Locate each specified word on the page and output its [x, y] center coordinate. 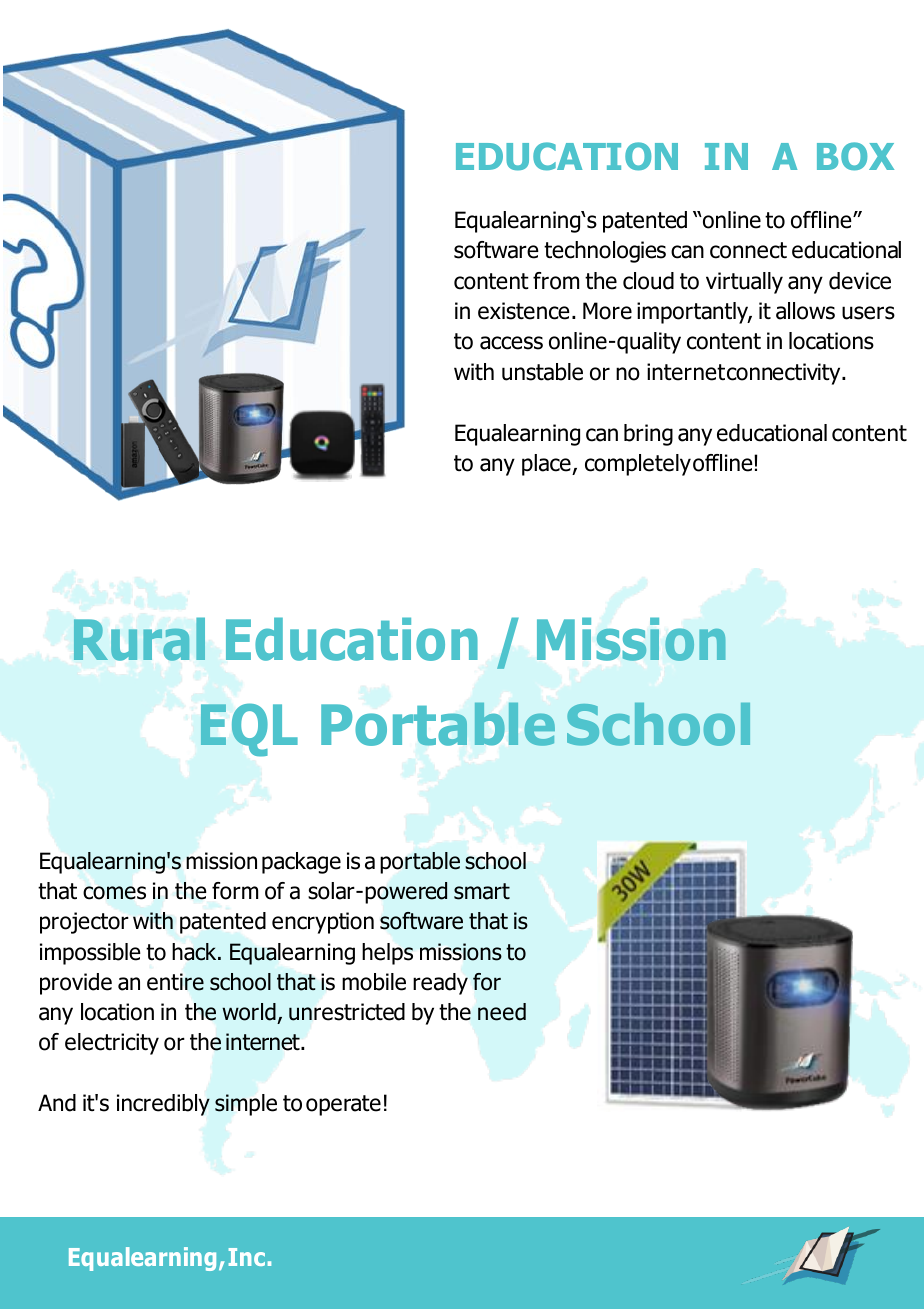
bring [648, 435]
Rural [139, 639]
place [547, 465]
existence [524, 311]
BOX [855, 156]
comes [114, 893]
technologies [605, 252]
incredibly [163, 1105]
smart [482, 891]
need [502, 1012]
